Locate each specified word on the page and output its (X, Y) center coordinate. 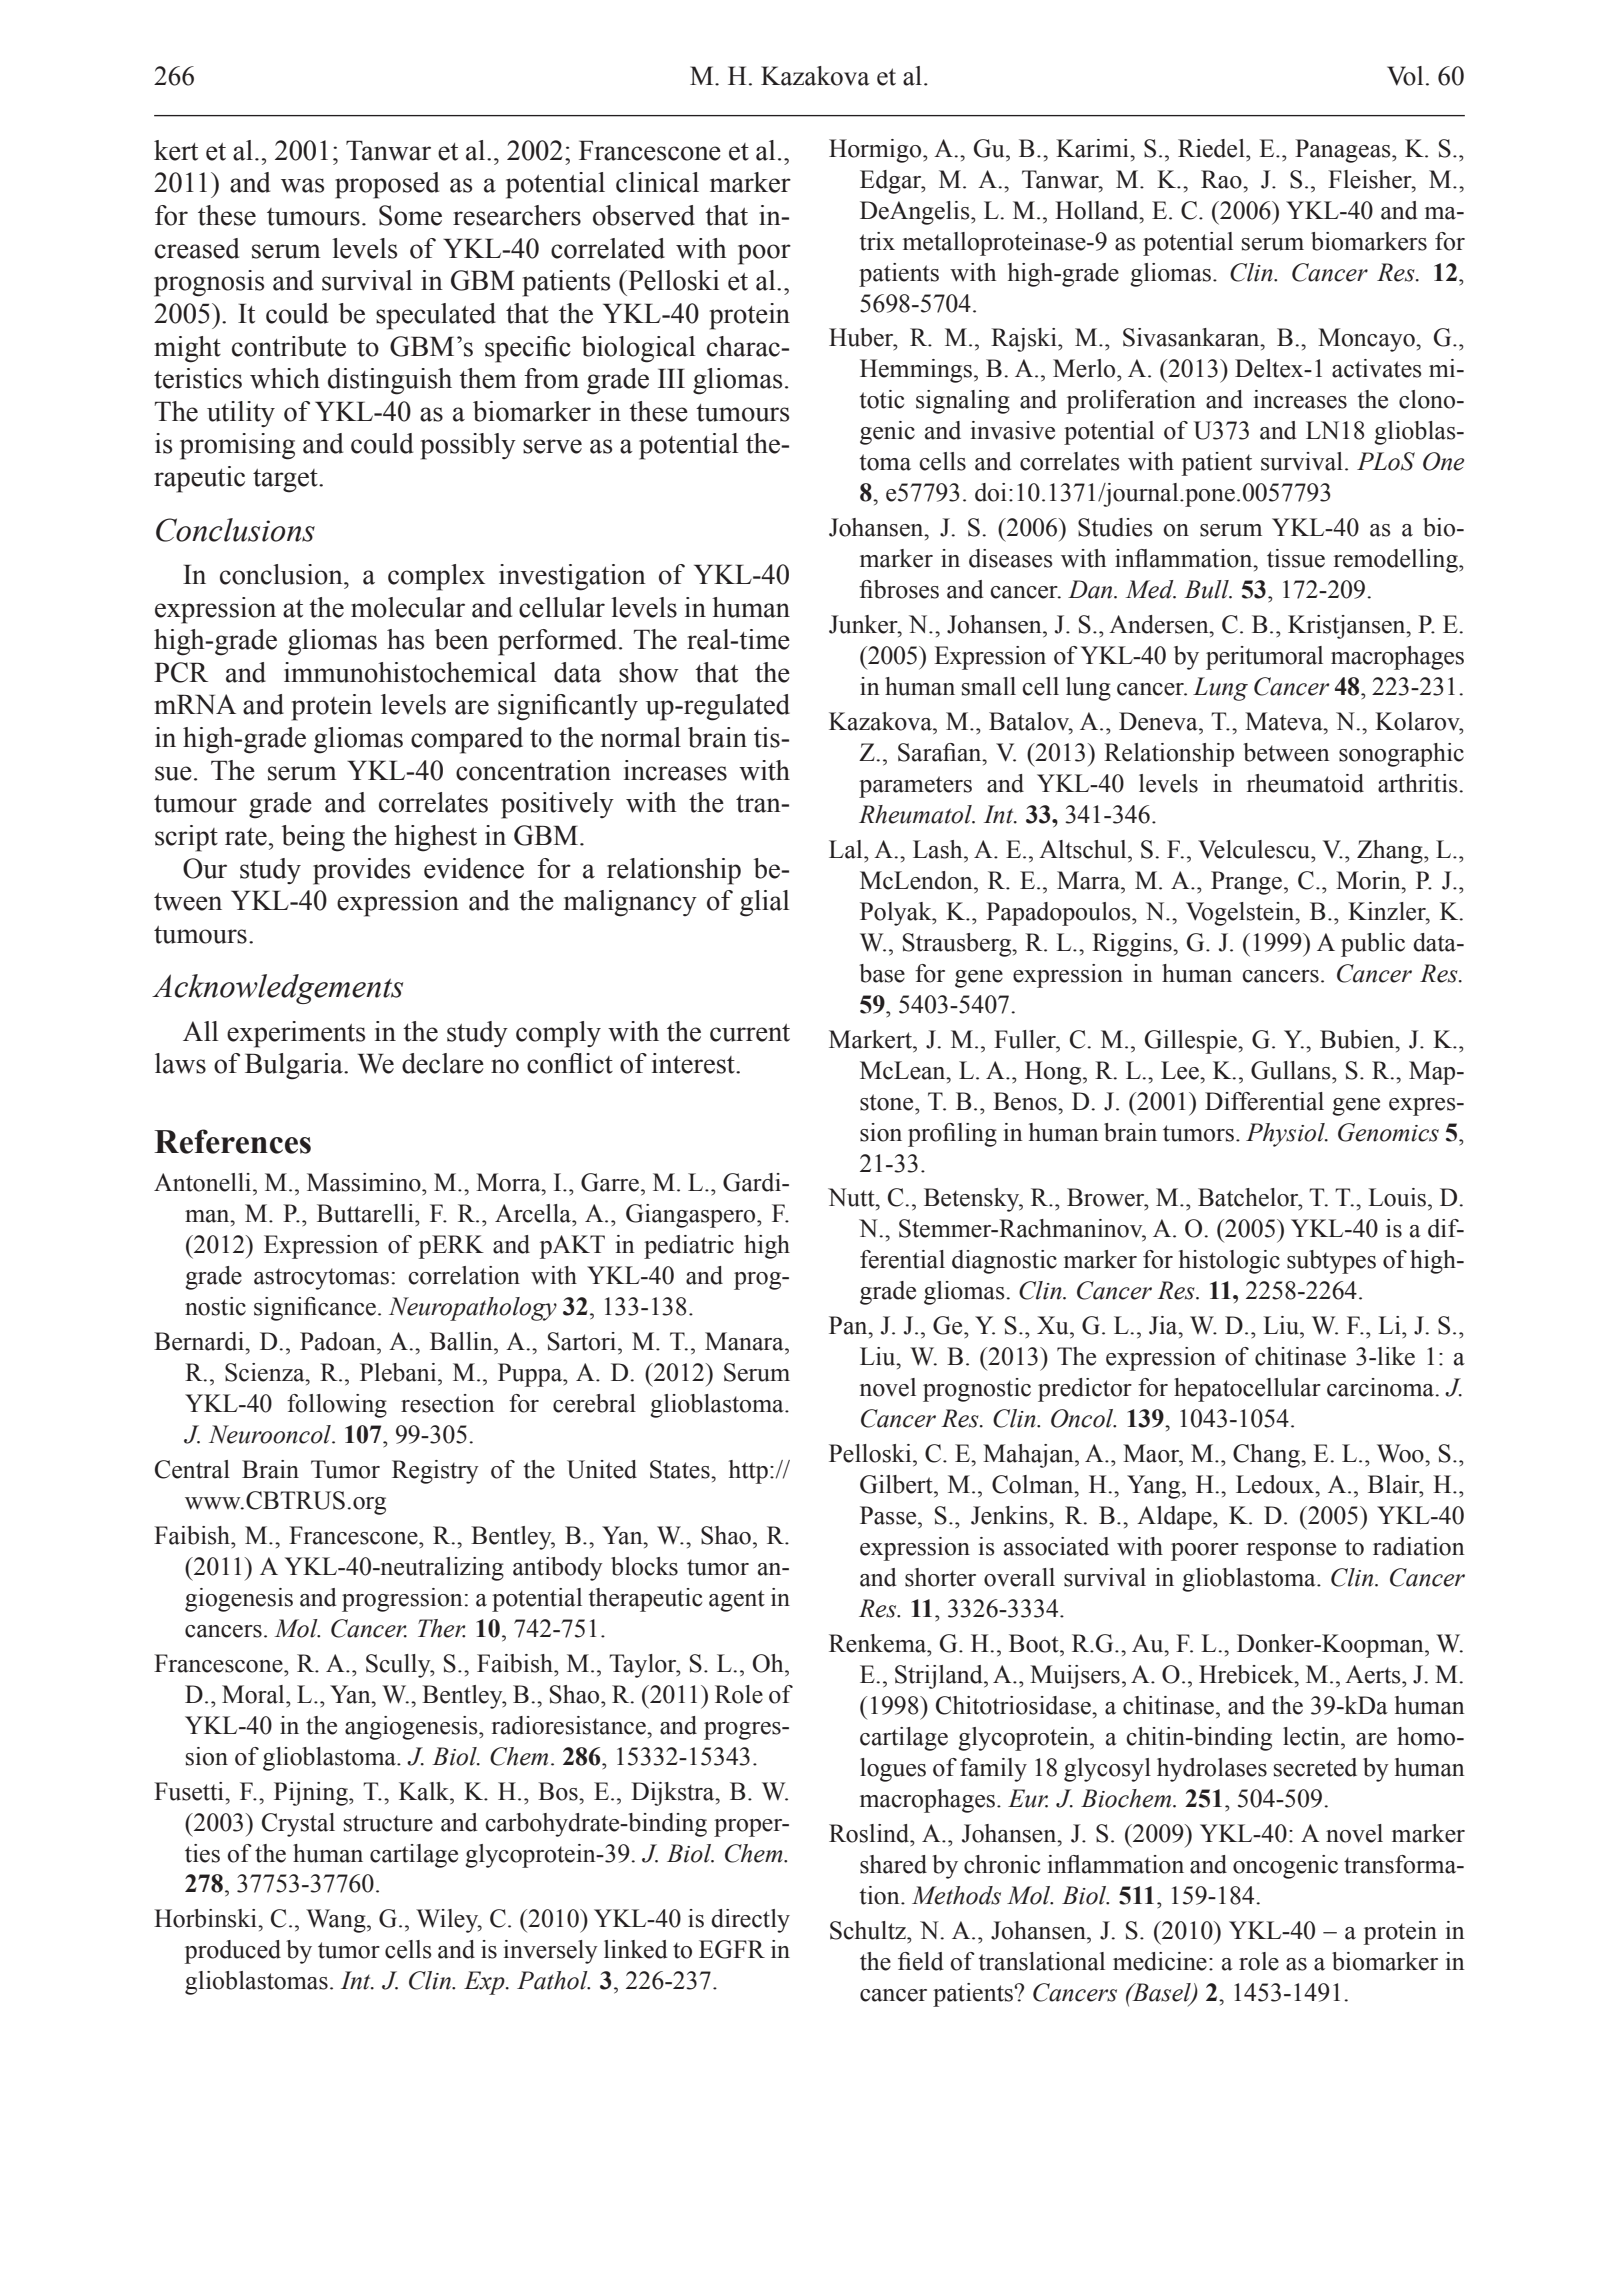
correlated (608, 248)
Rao (1222, 179)
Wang (337, 1921)
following (337, 1406)
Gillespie (1192, 1042)
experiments (296, 1034)
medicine (1160, 1961)
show (649, 672)
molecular (408, 607)
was (302, 185)
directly (750, 1921)
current (750, 1033)
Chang (1267, 1456)
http (748, 1472)
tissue (1296, 558)
